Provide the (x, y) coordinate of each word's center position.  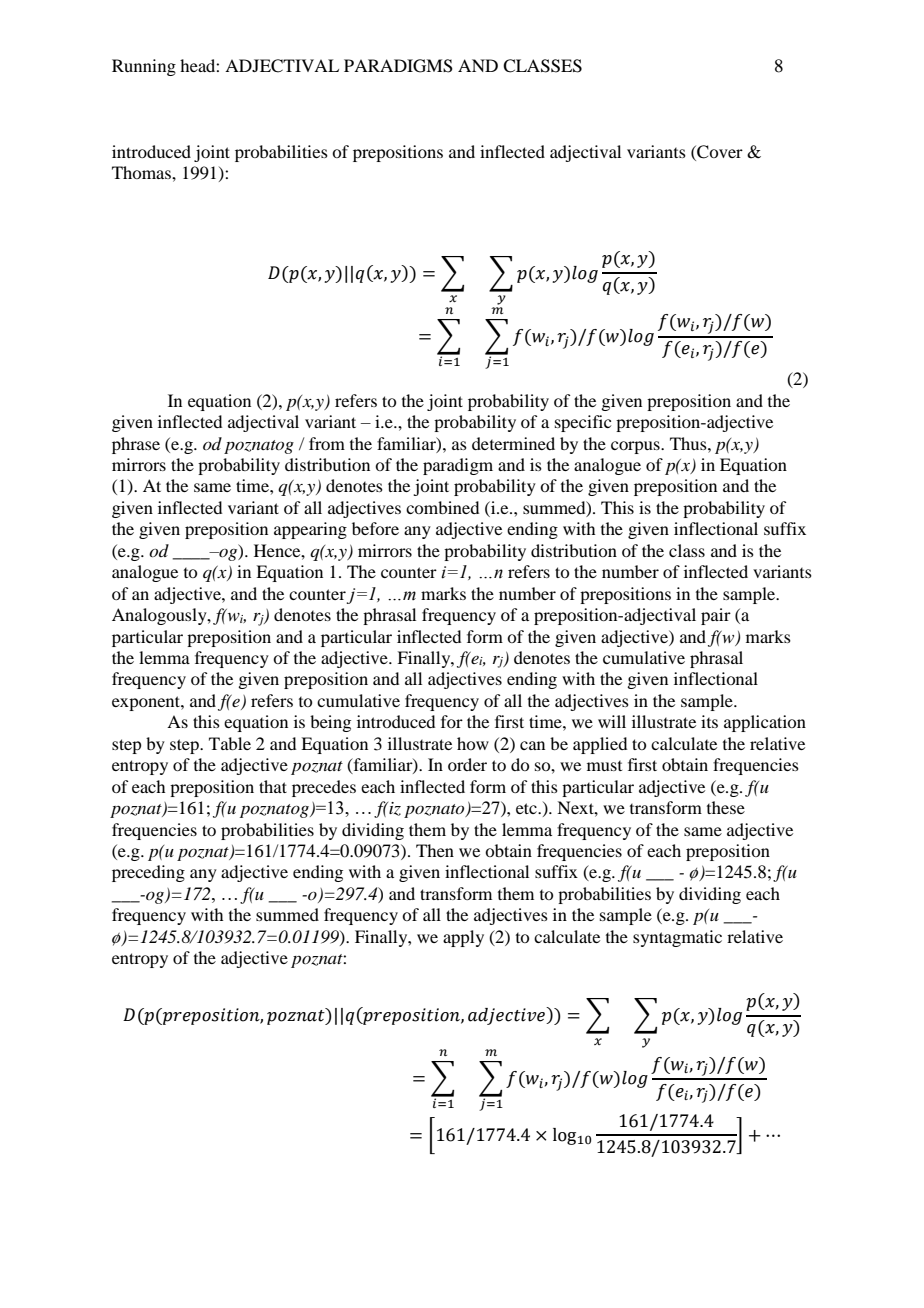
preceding (148, 873)
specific (583, 423)
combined (442, 507)
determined (513, 443)
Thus (689, 443)
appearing (310, 530)
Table (230, 743)
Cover (719, 152)
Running (144, 67)
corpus (636, 447)
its (709, 721)
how (473, 743)
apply (463, 938)
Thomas (142, 172)
